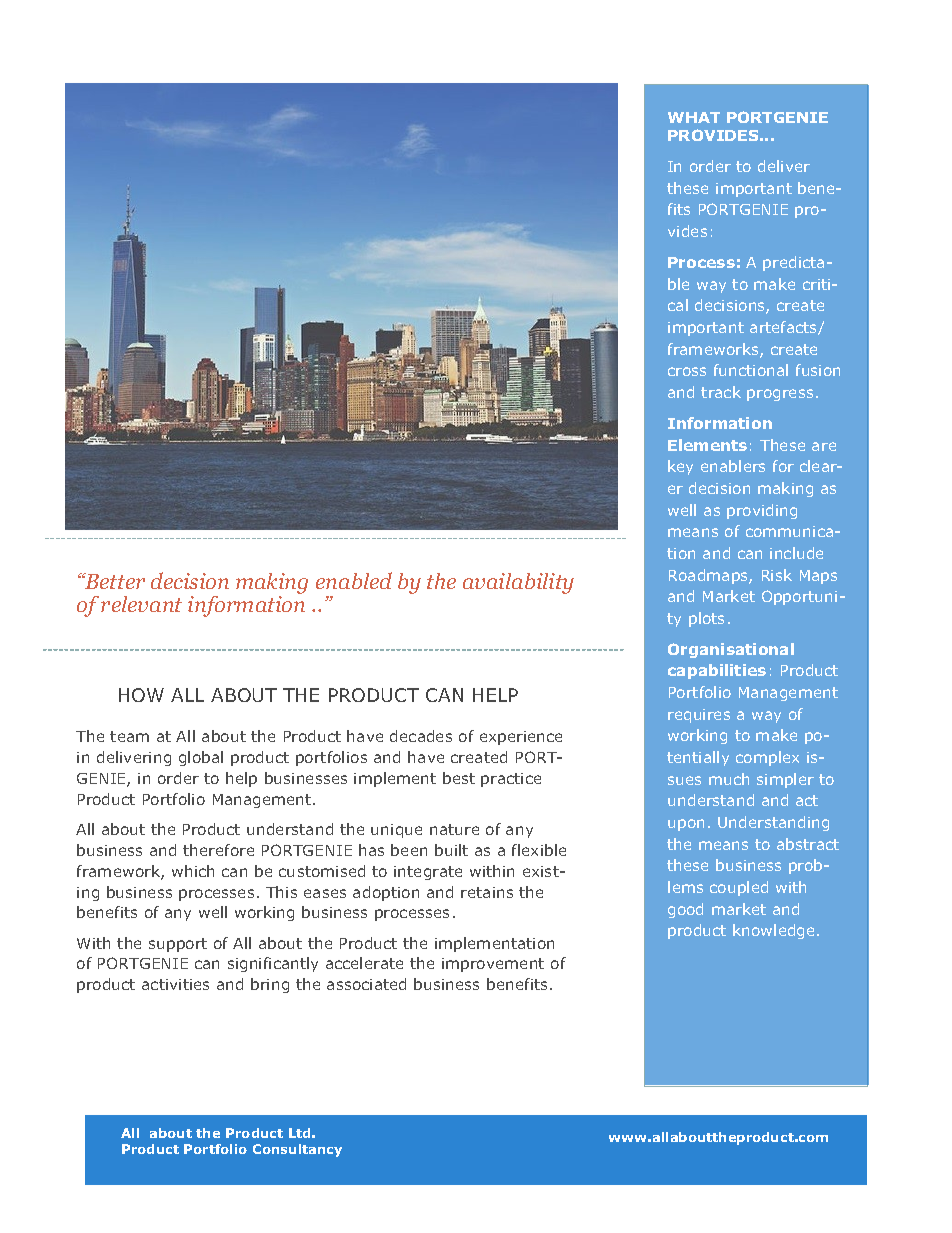 The height and width of the document is (1233, 952). I want to click on WHAT, so click(694, 117).
